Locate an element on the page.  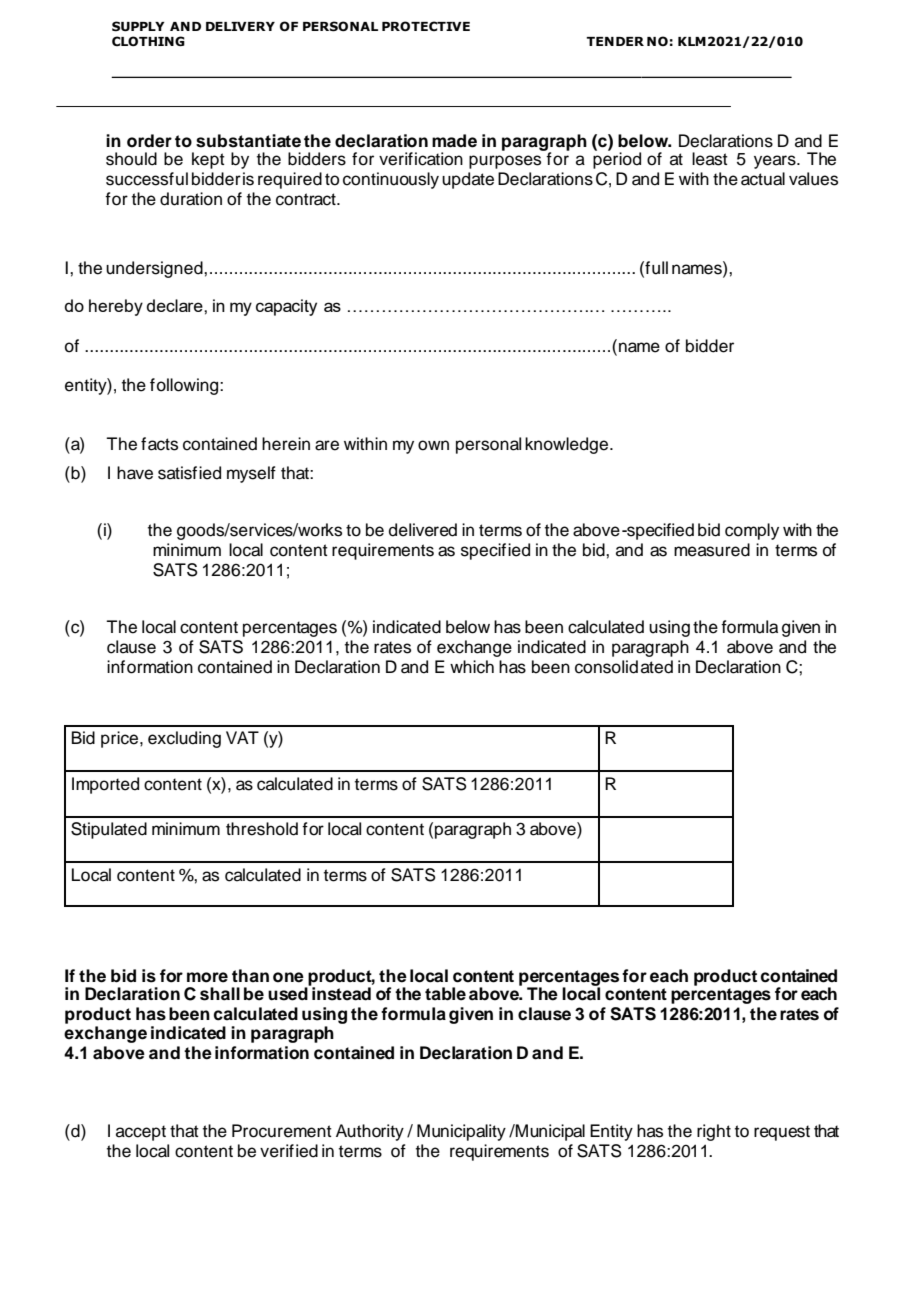
satisfied is located at coordinates (189, 473).
